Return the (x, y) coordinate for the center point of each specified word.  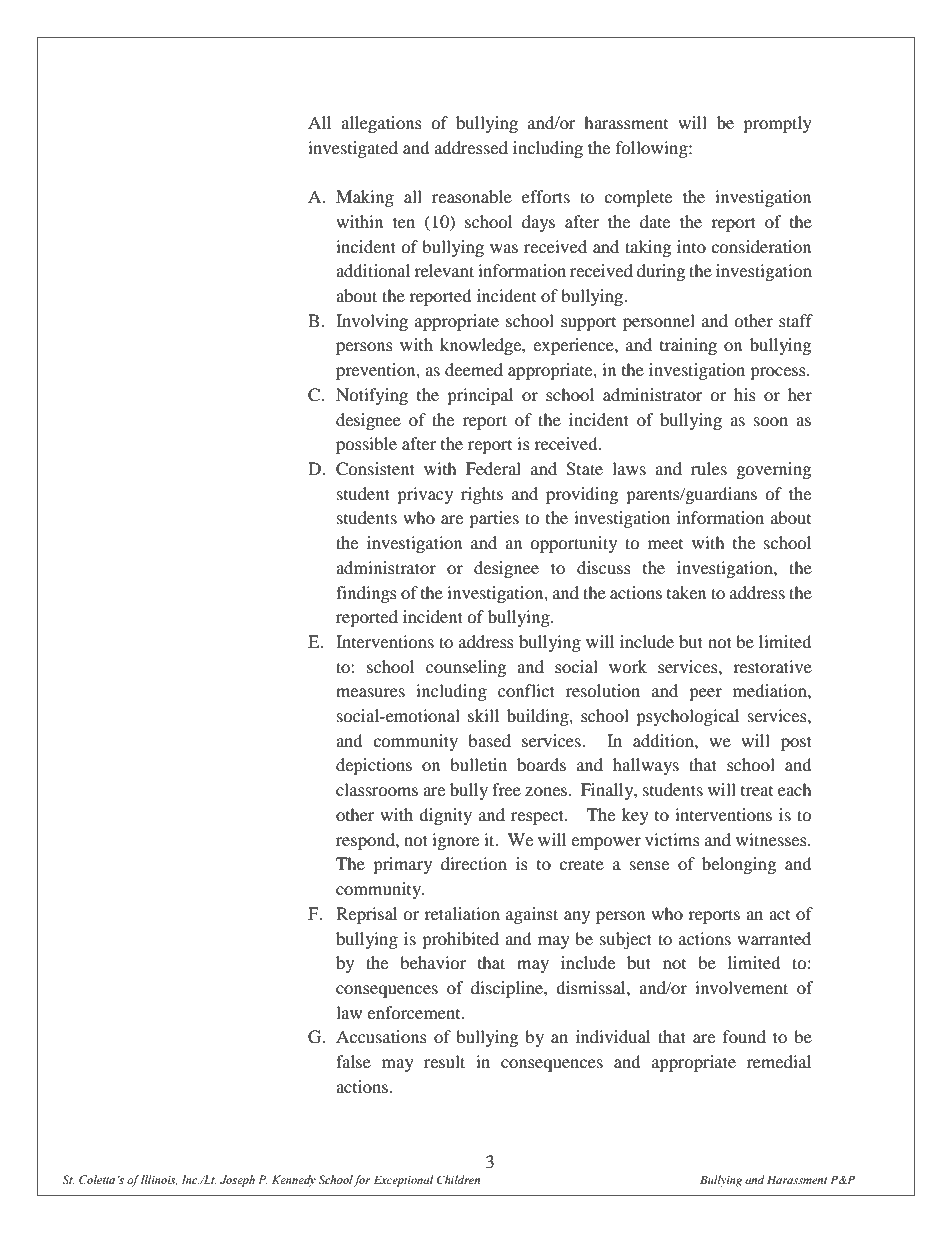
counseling (466, 668)
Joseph (237, 1181)
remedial (779, 1061)
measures (370, 692)
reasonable (472, 196)
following (653, 149)
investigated (353, 149)
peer (705, 694)
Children (458, 1179)
